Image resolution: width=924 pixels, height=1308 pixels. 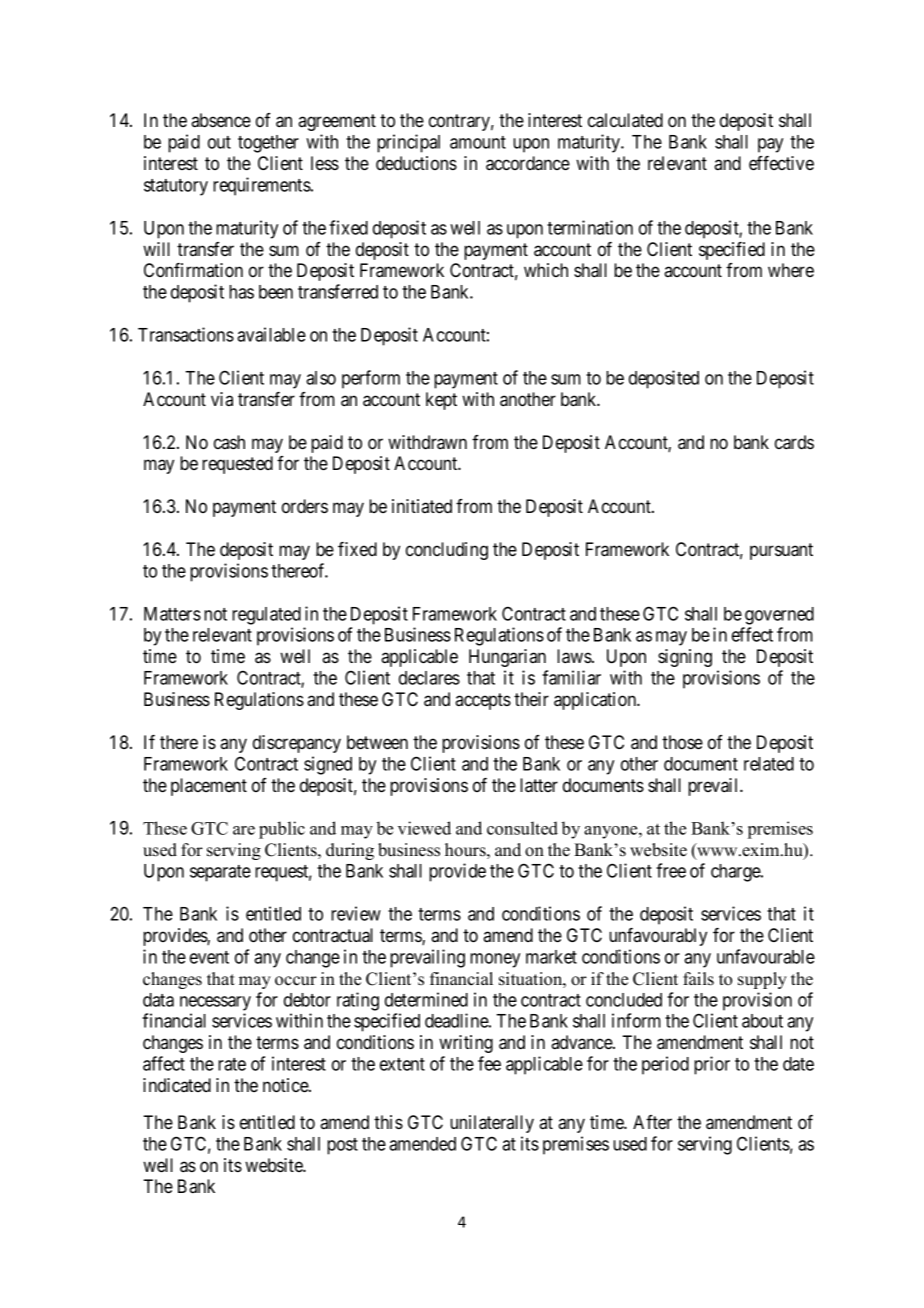 I want to click on together, so click(x=268, y=144).
